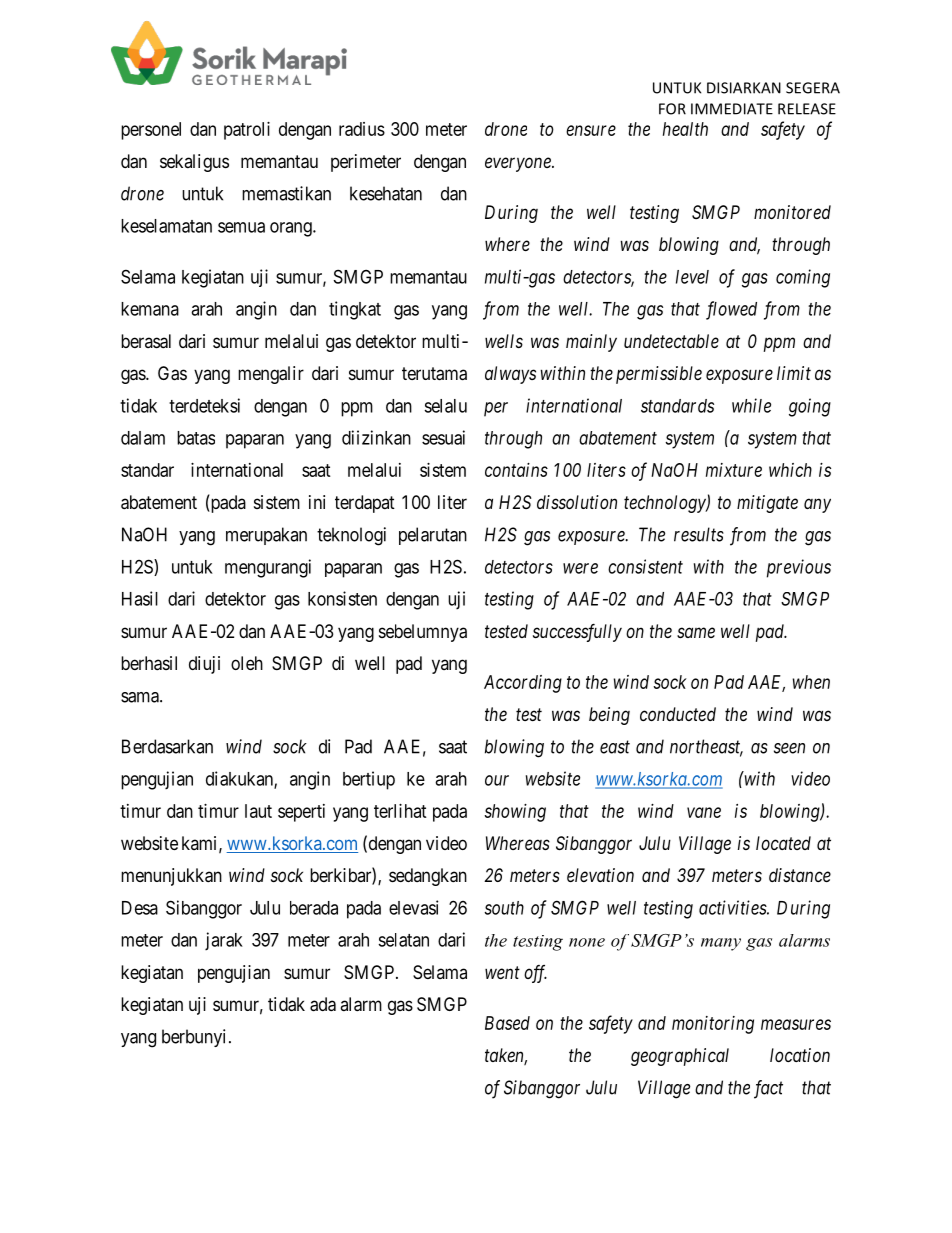 This screenshot has height=1233, width=952. What do you see at coordinates (151, 131) in the screenshot?
I see `personel` at bounding box center [151, 131].
